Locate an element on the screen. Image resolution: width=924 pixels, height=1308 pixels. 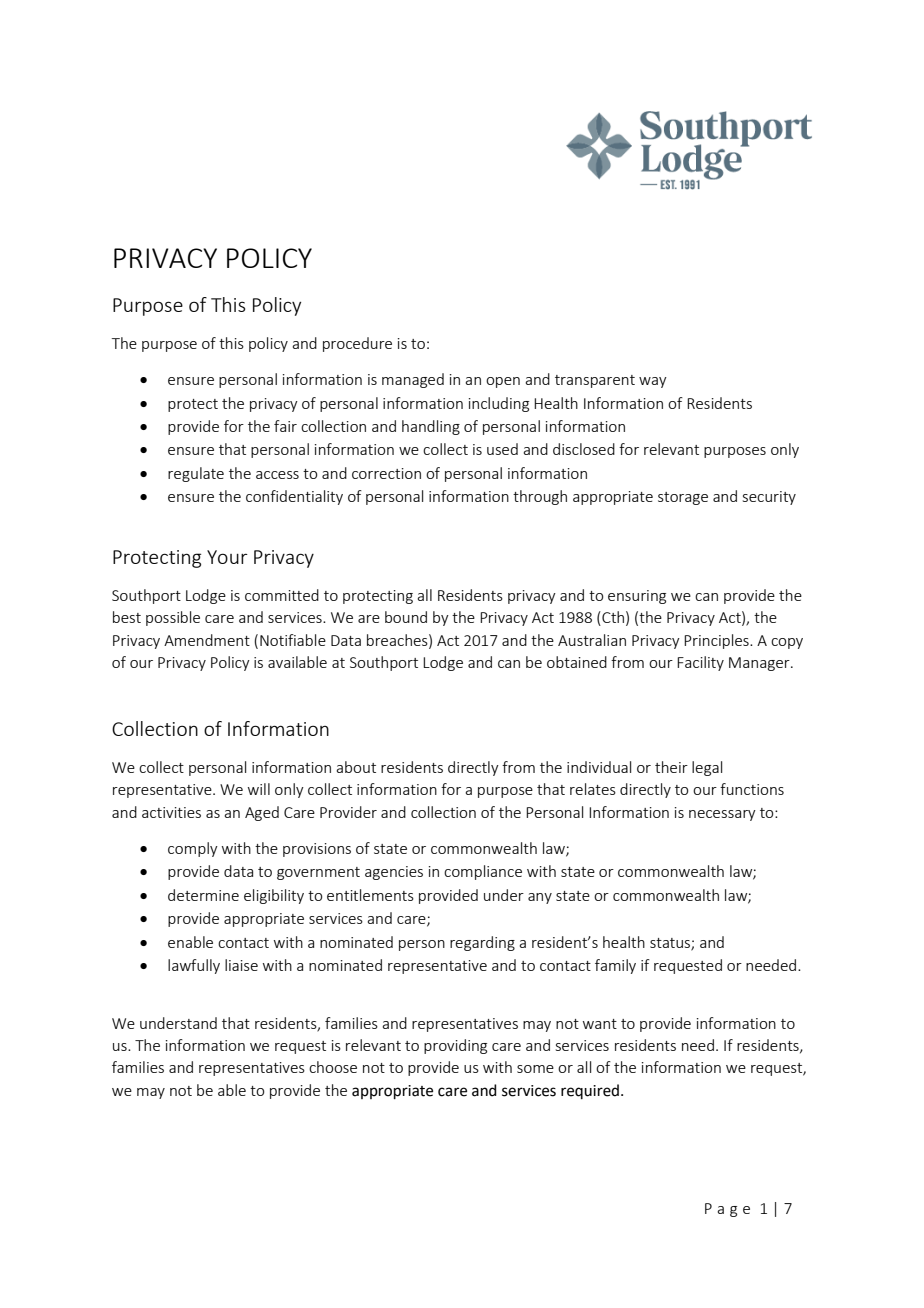
necessary is located at coordinates (722, 815).
